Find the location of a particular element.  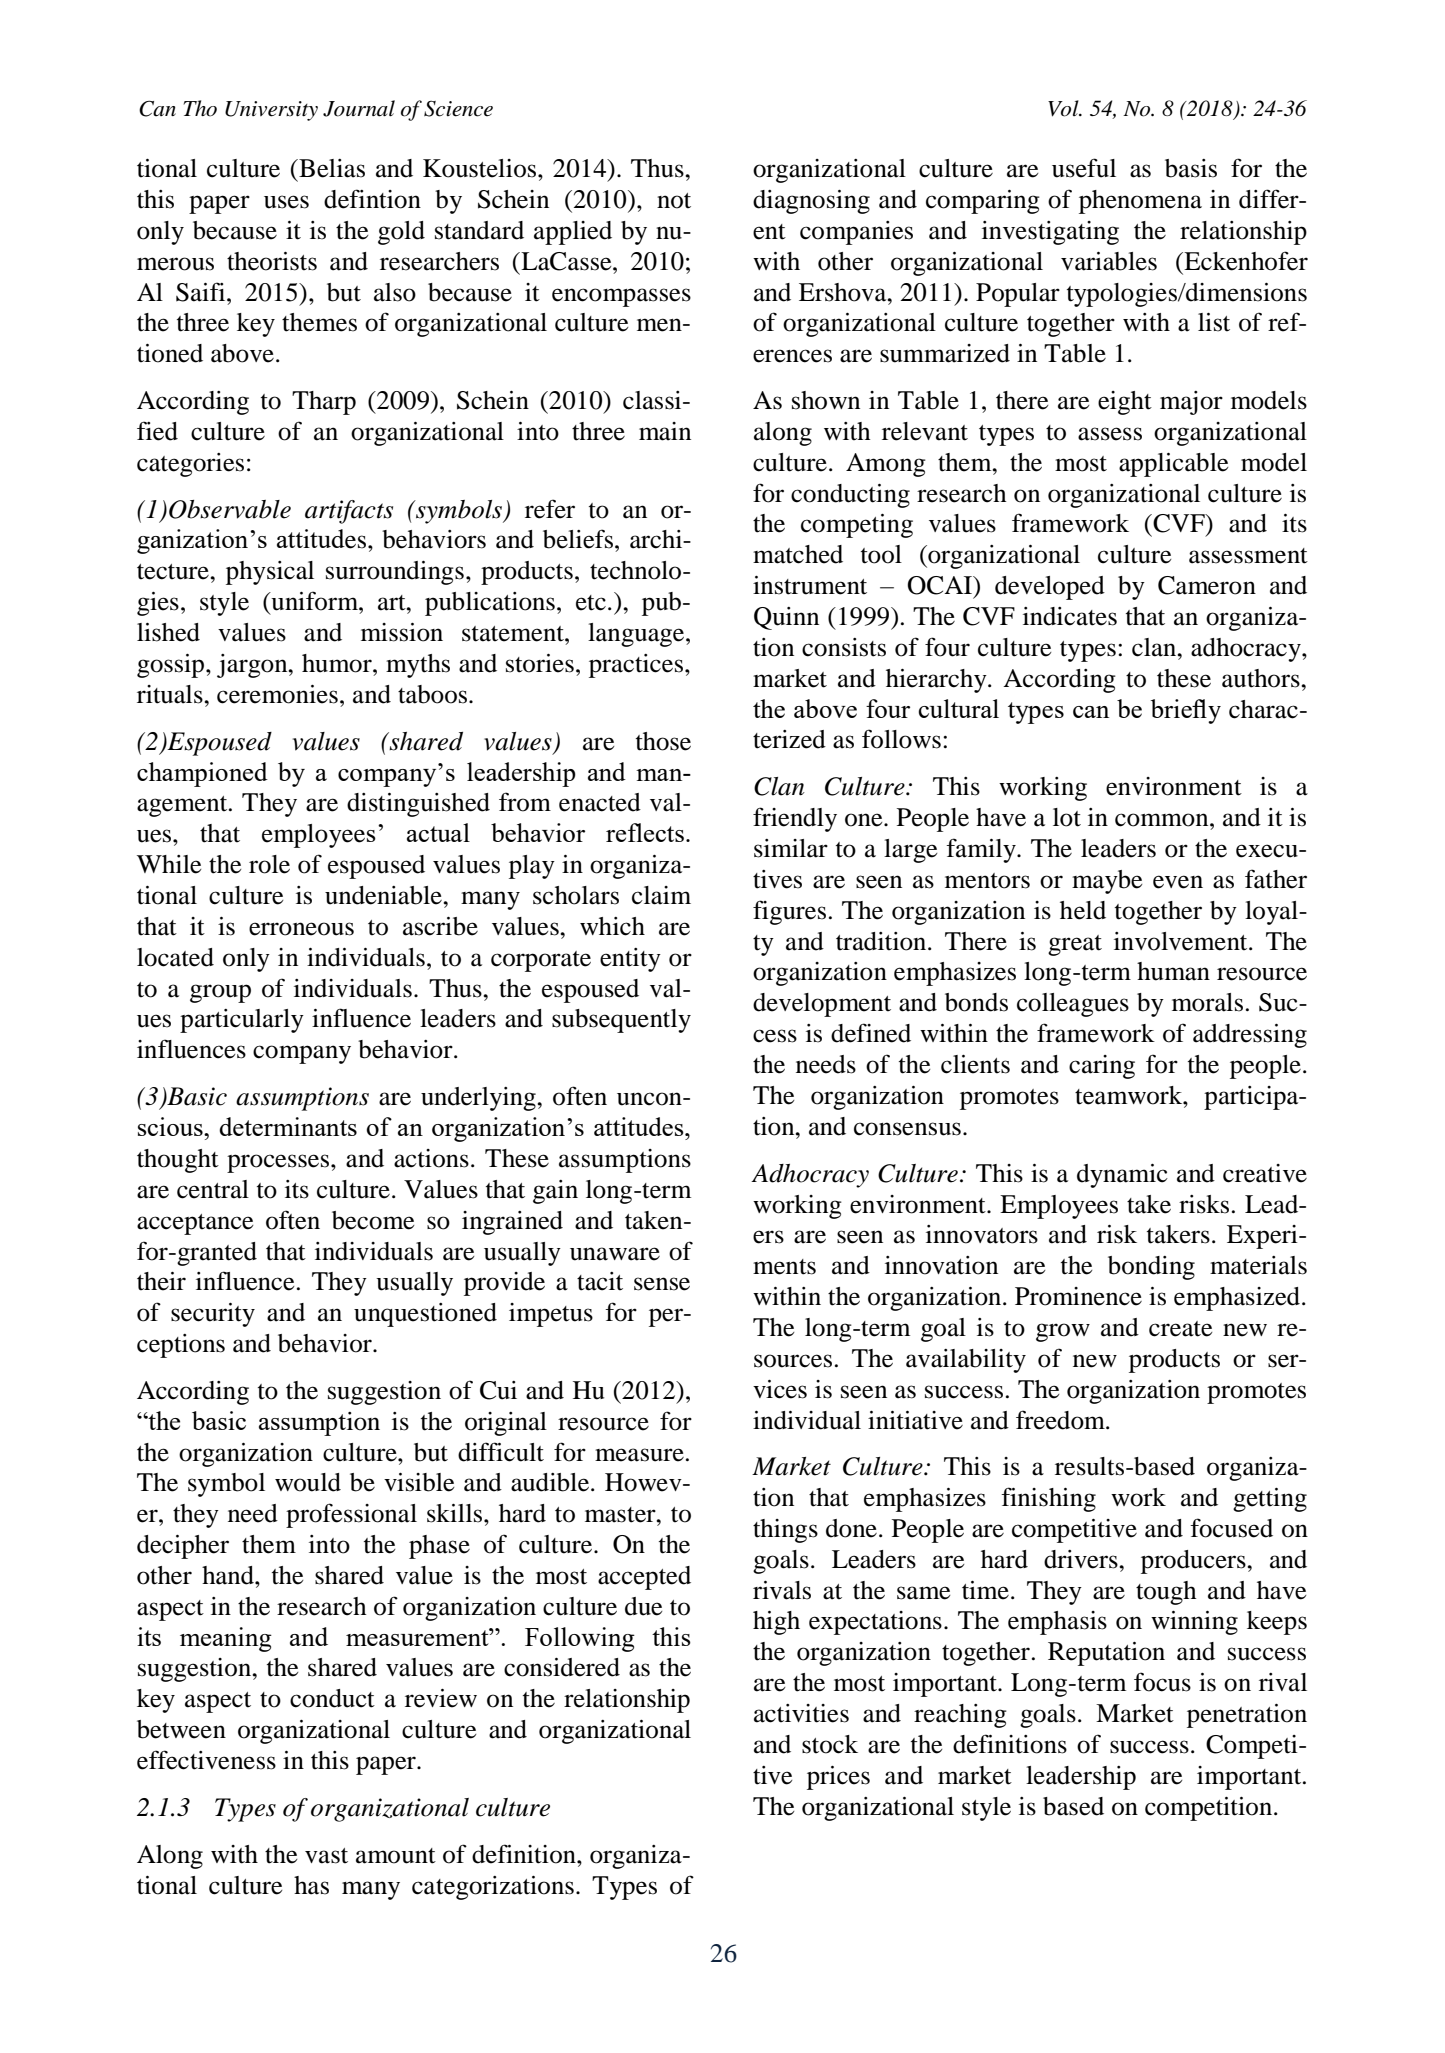

would is located at coordinates (308, 1482).
